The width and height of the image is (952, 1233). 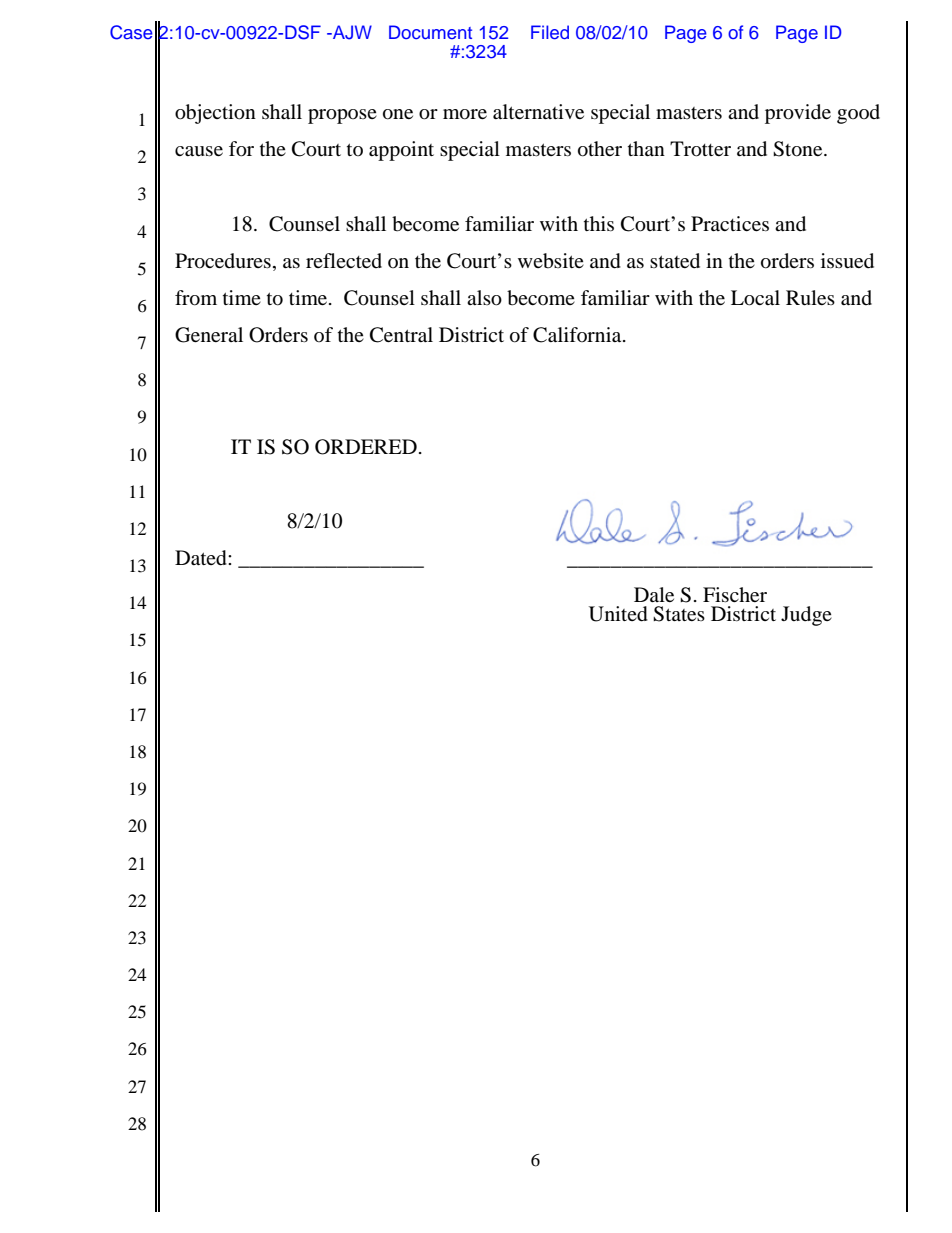 I want to click on ORDERED, so click(x=366, y=447).
